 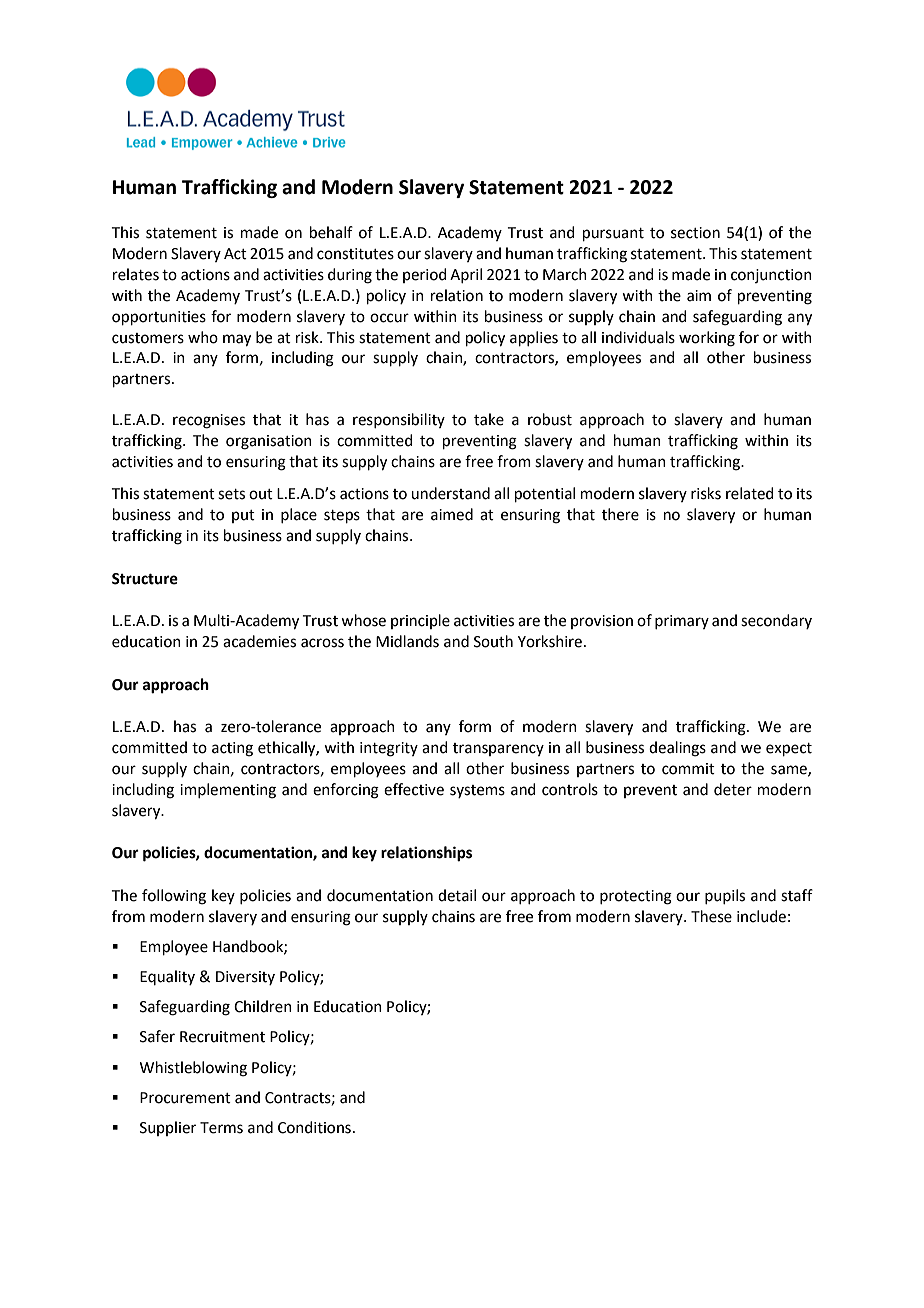 What do you see at coordinates (733, 789) in the screenshot?
I see `deter` at bounding box center [733, 789].
